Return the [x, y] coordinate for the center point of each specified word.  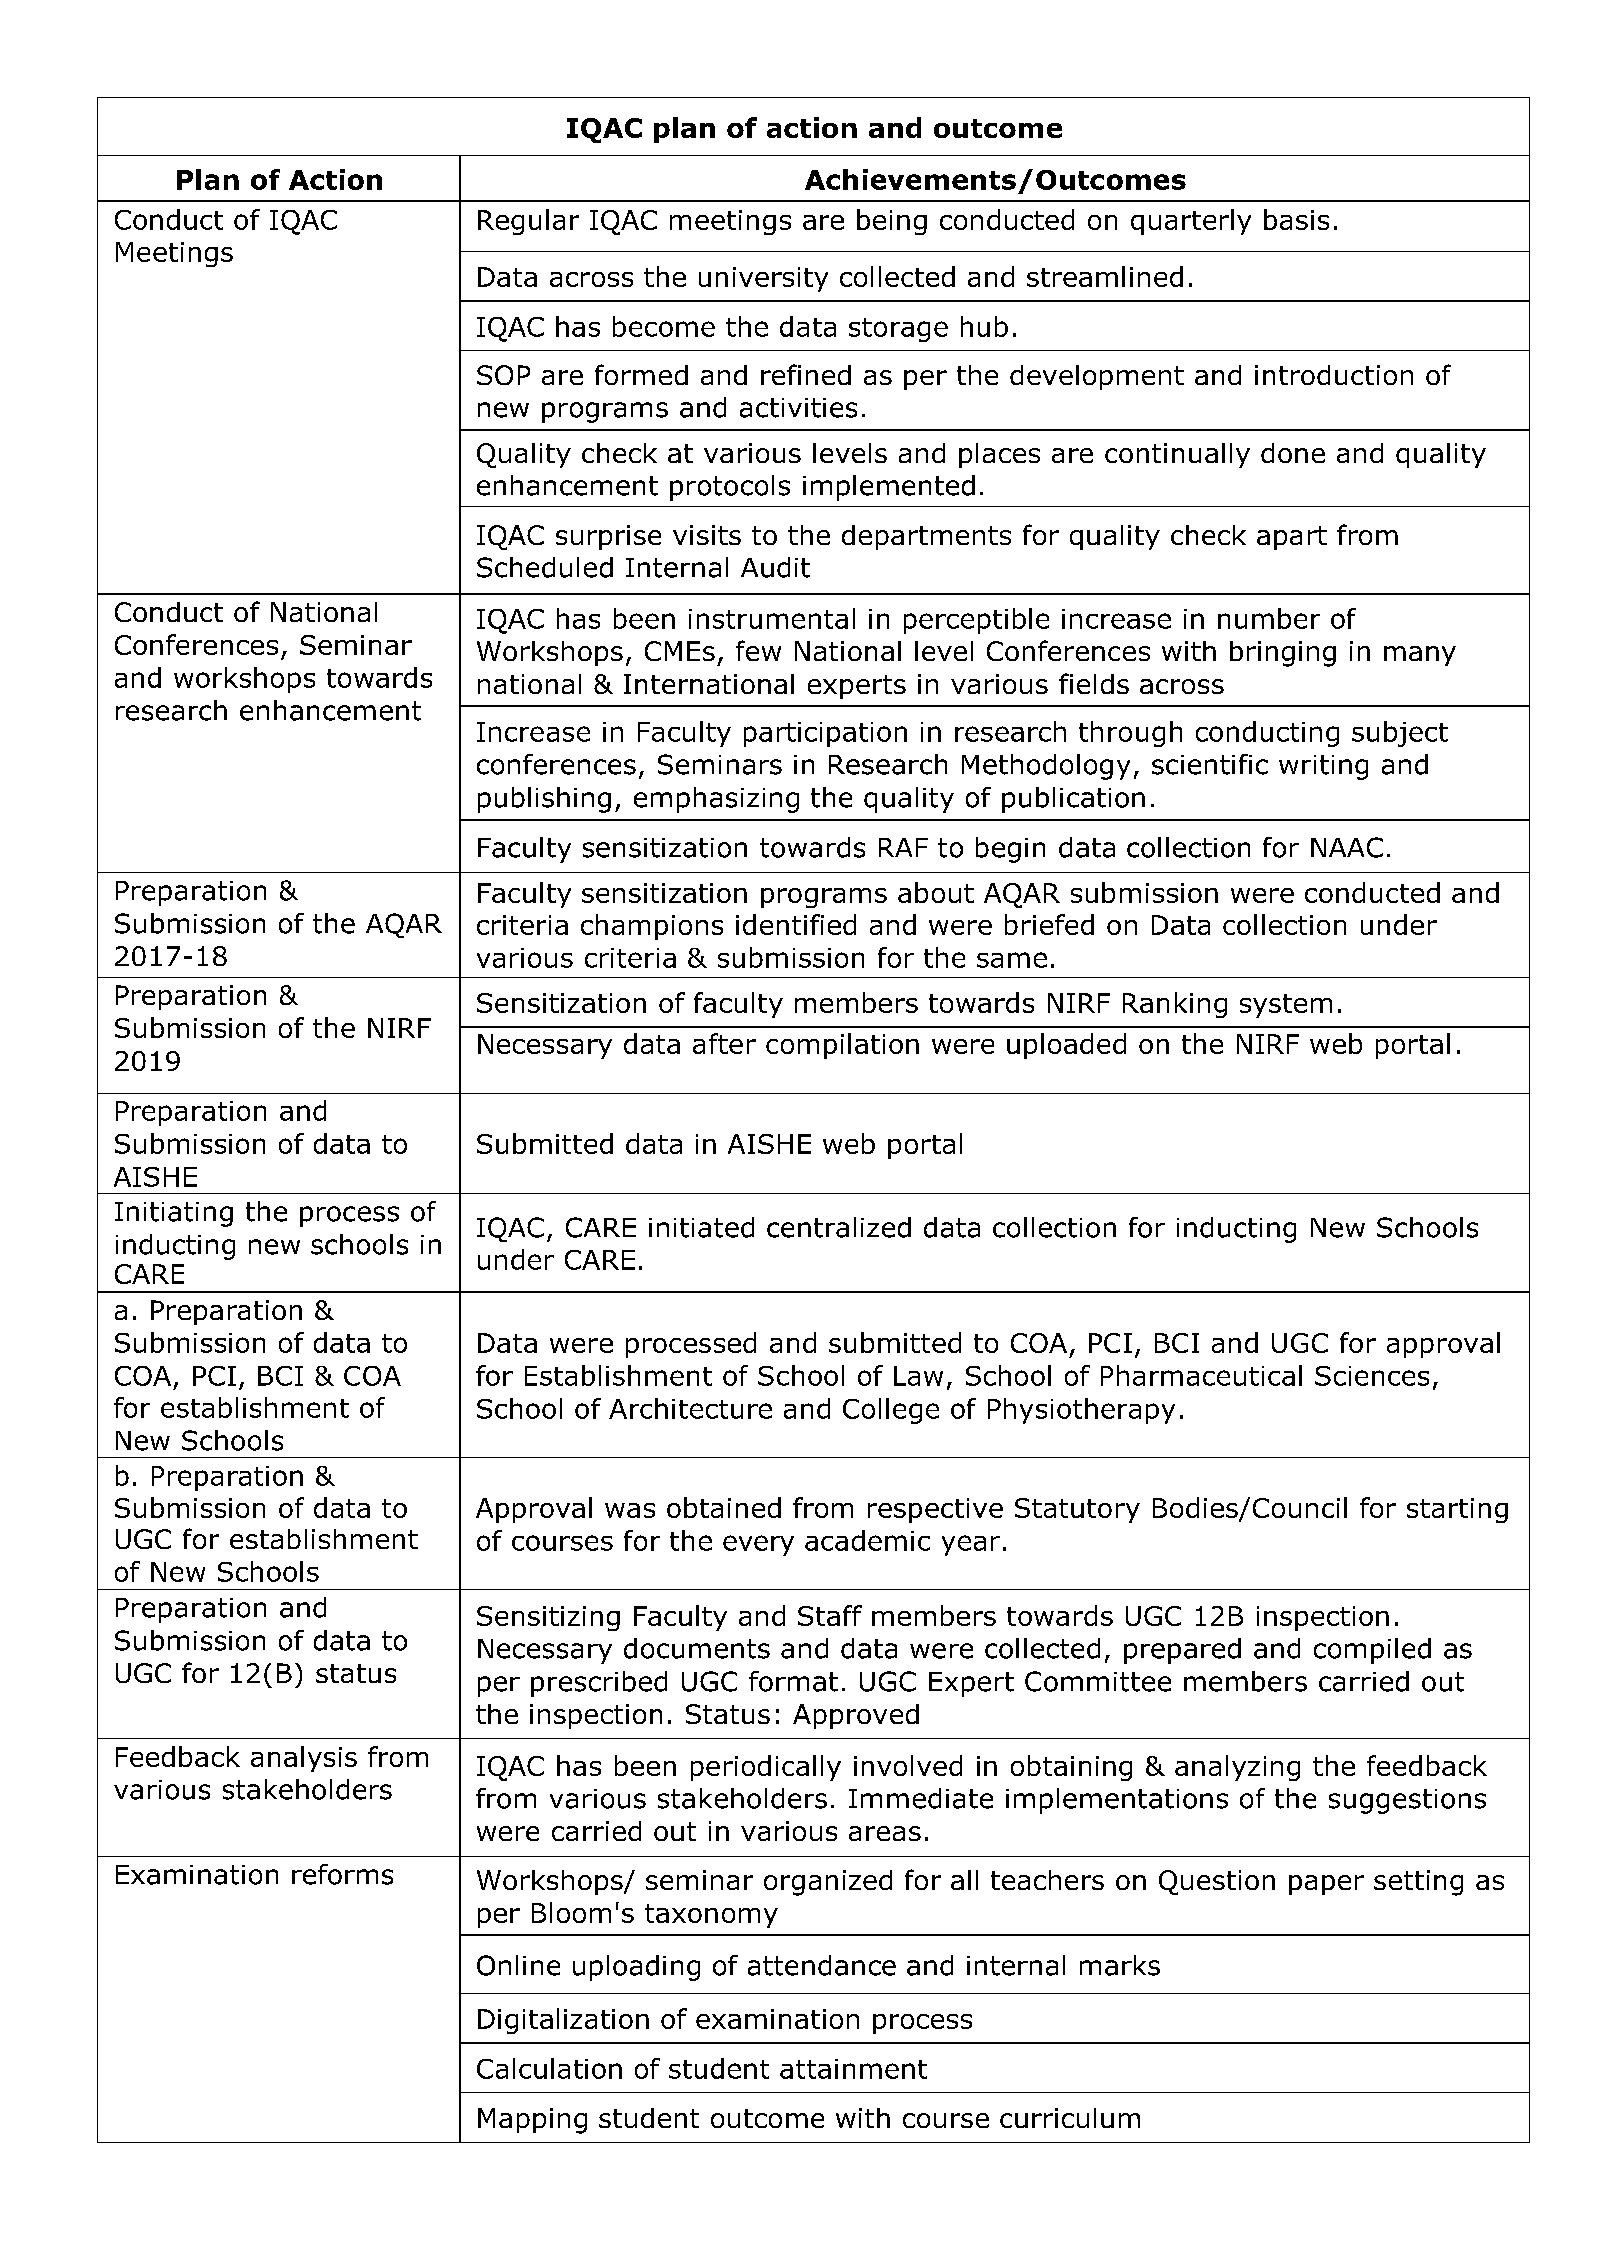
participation [825, 734]
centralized [839, 1227]
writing [1323, 767]
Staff [830, 1615]
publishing [544, 800]
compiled [1372, 1651]
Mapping [532, 2121]
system [1286, 1006]
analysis [304, 1759]
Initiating [174, 1214]
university [763, 279]
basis [1296, 219]
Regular [528, 222]
